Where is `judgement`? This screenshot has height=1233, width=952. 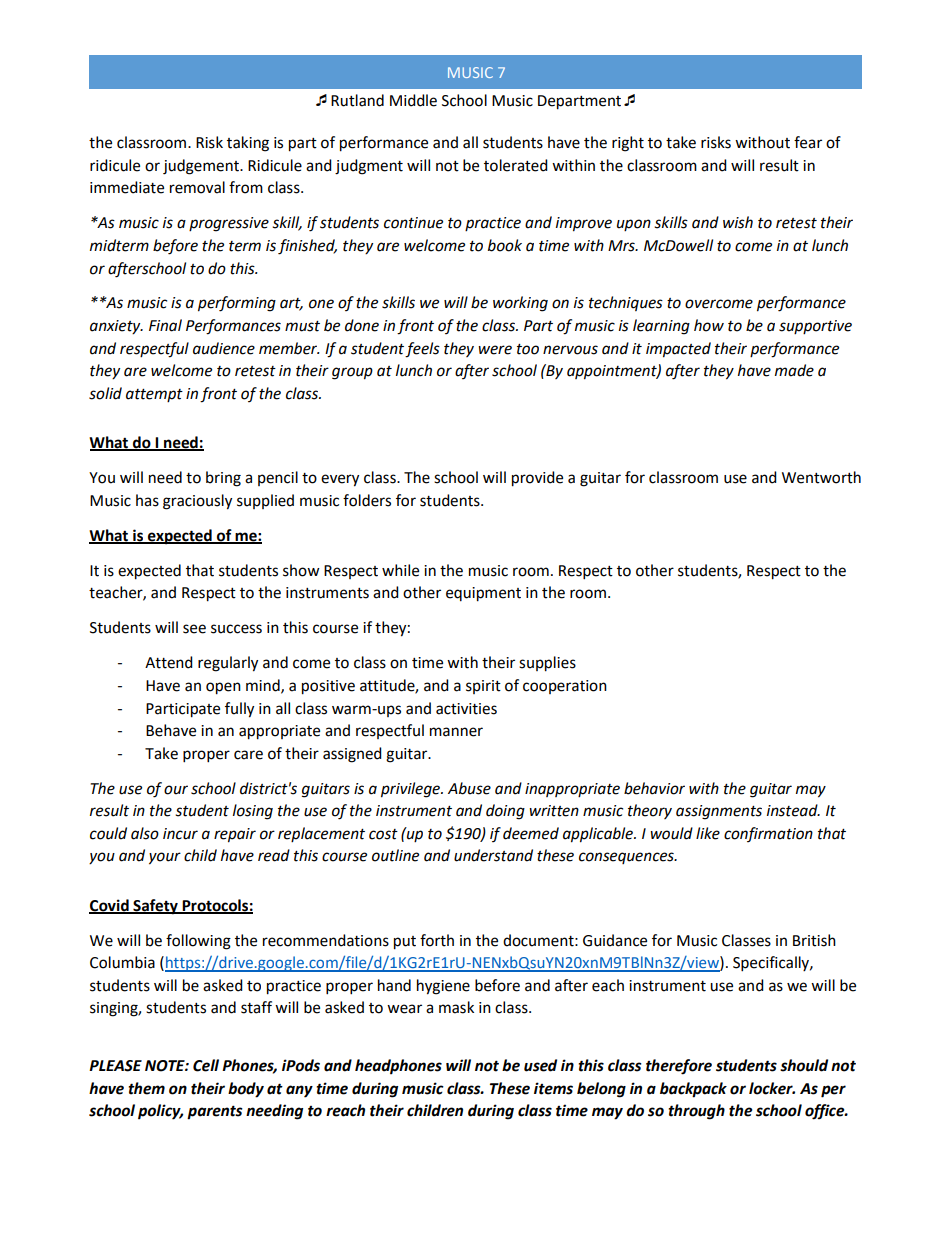
judgement is located at coordinates (202, 167).
